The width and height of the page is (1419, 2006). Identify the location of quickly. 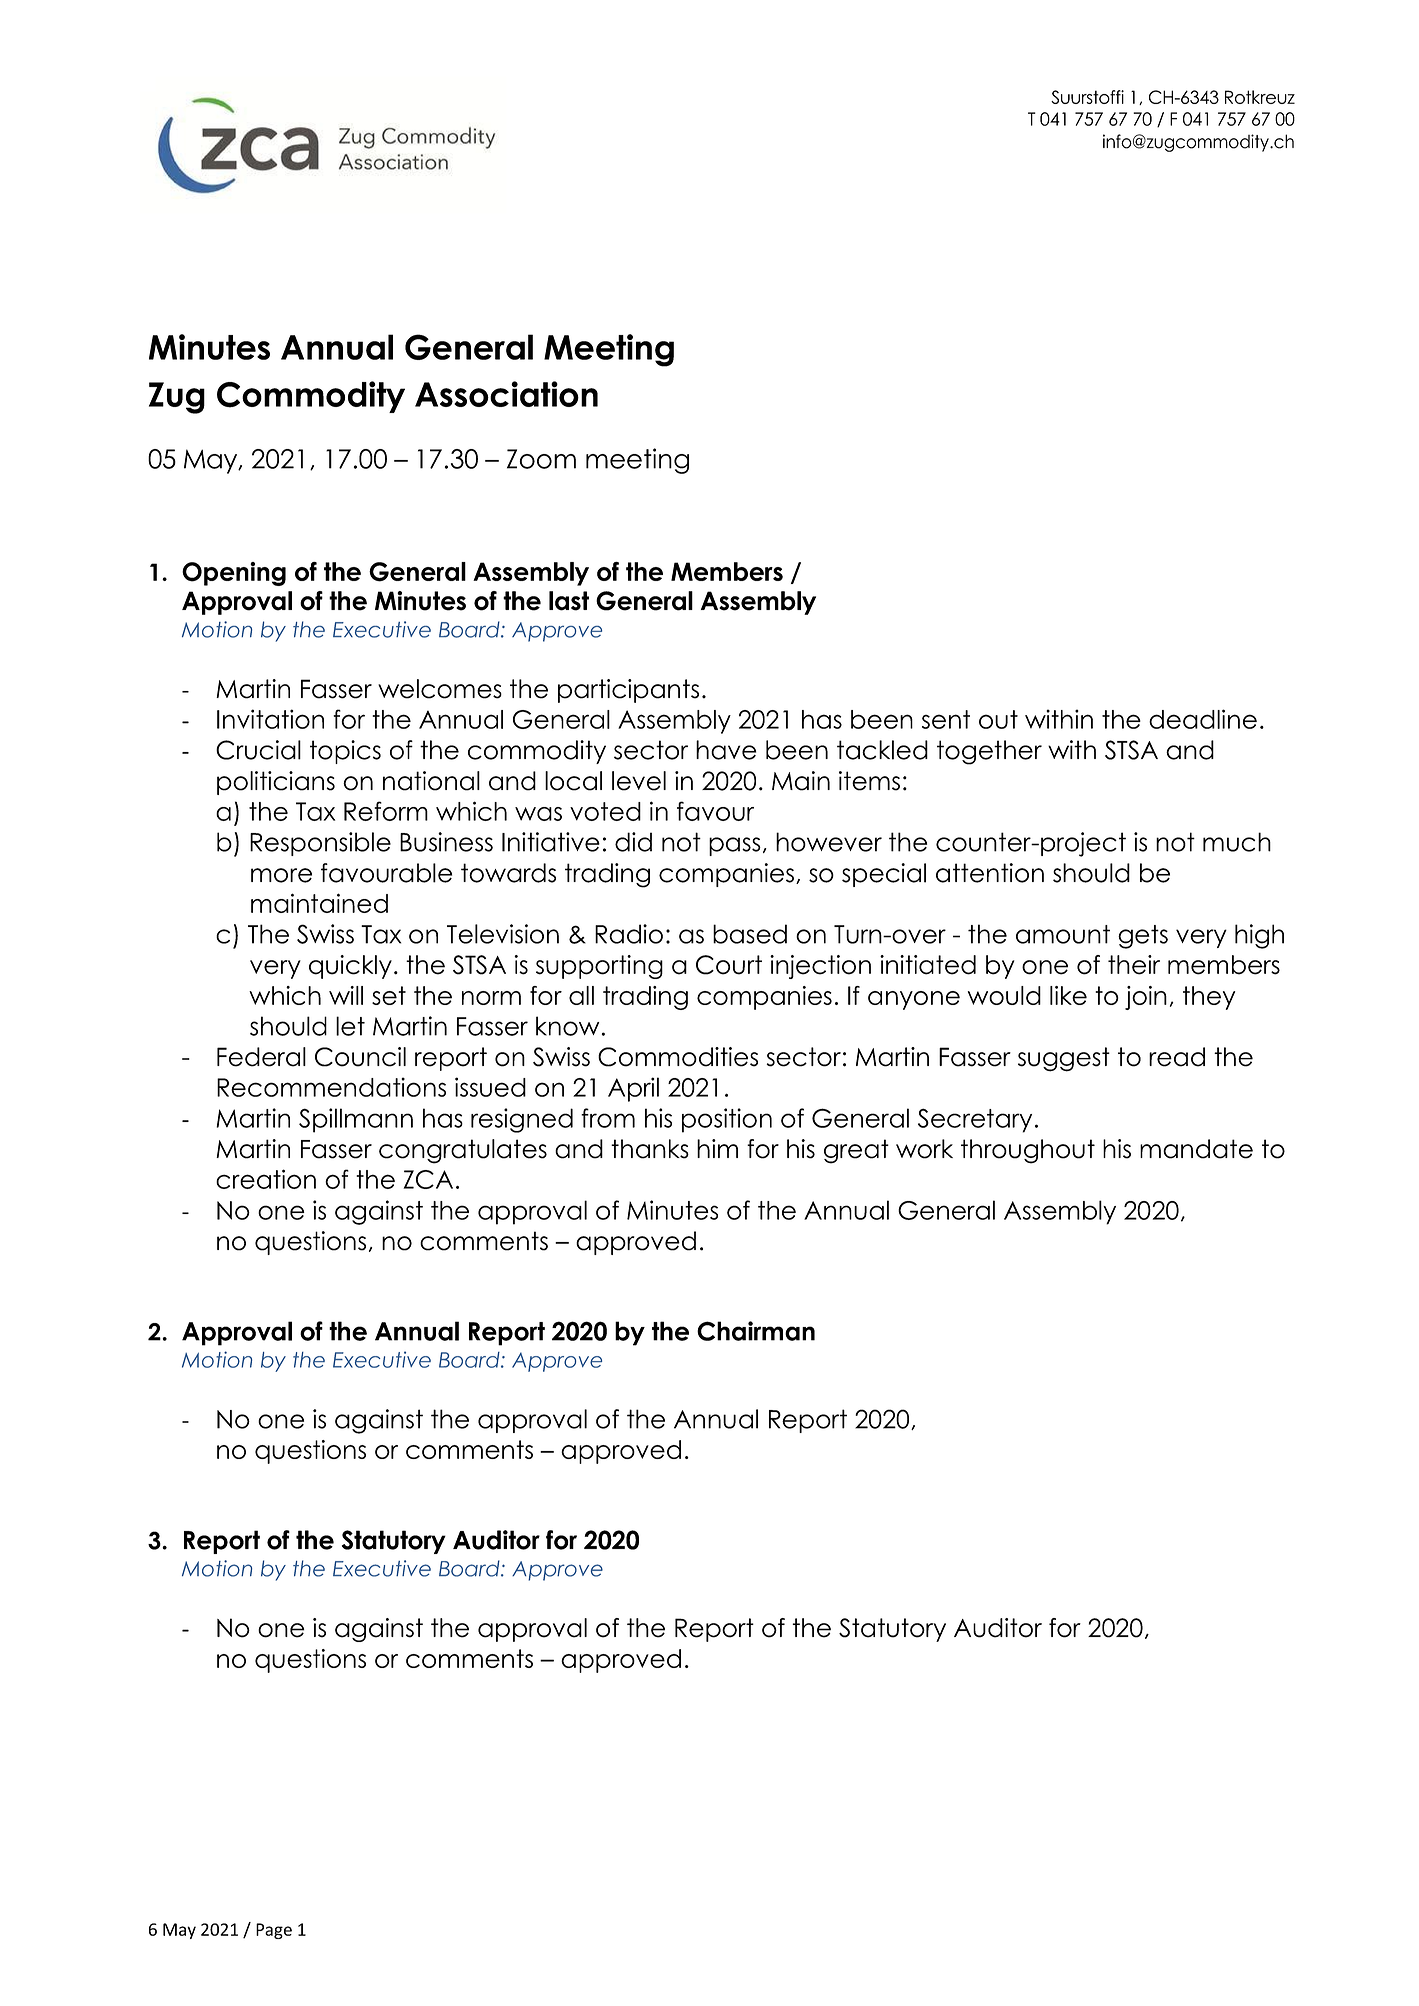
(350, 967).
